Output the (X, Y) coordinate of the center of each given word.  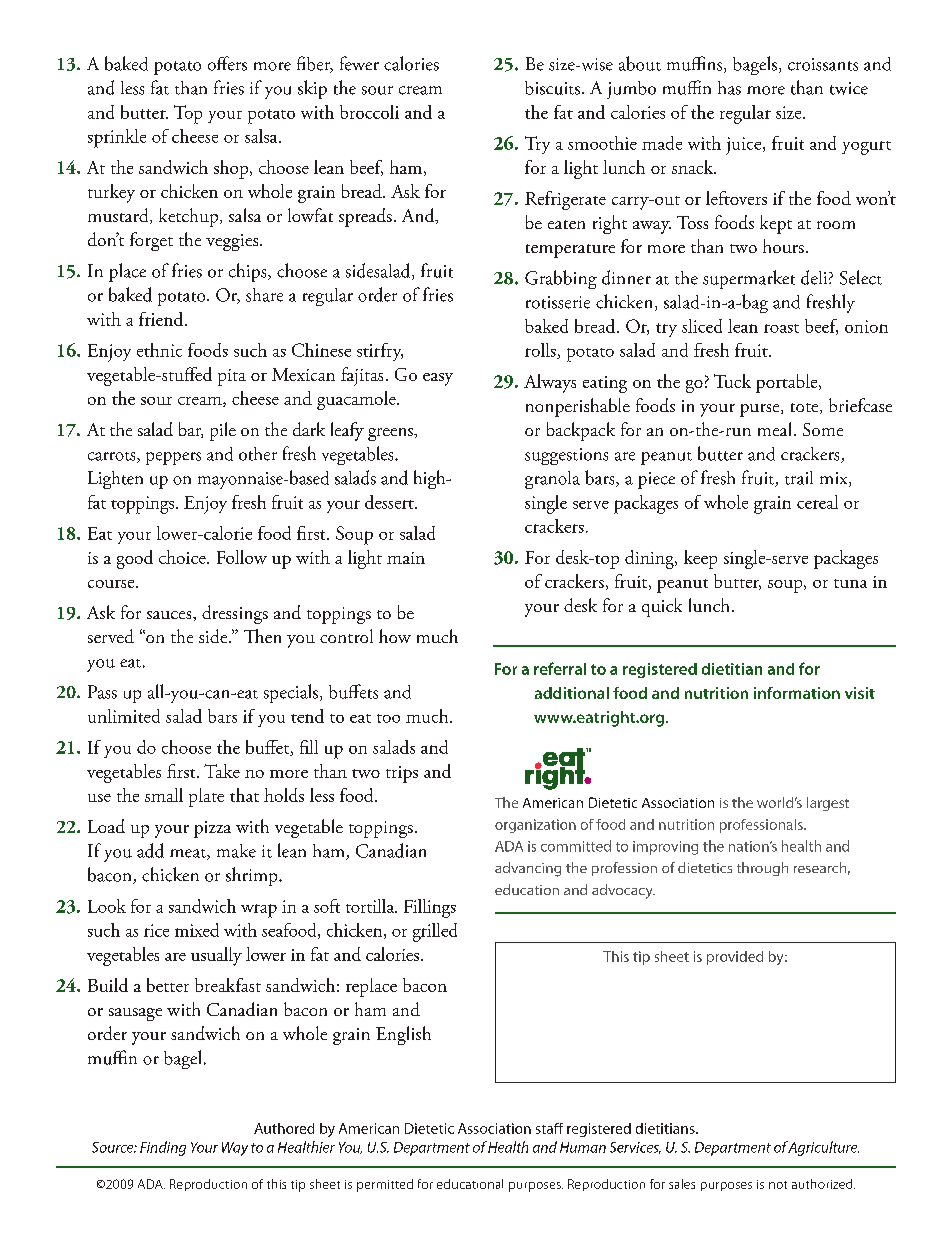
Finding (163, 1148)
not (778, 1185)
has (729, 88)
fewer (359, 63)
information (797, 693)
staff (549, 1128)
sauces (170, 615)
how (395, 636)
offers (227, 63)
